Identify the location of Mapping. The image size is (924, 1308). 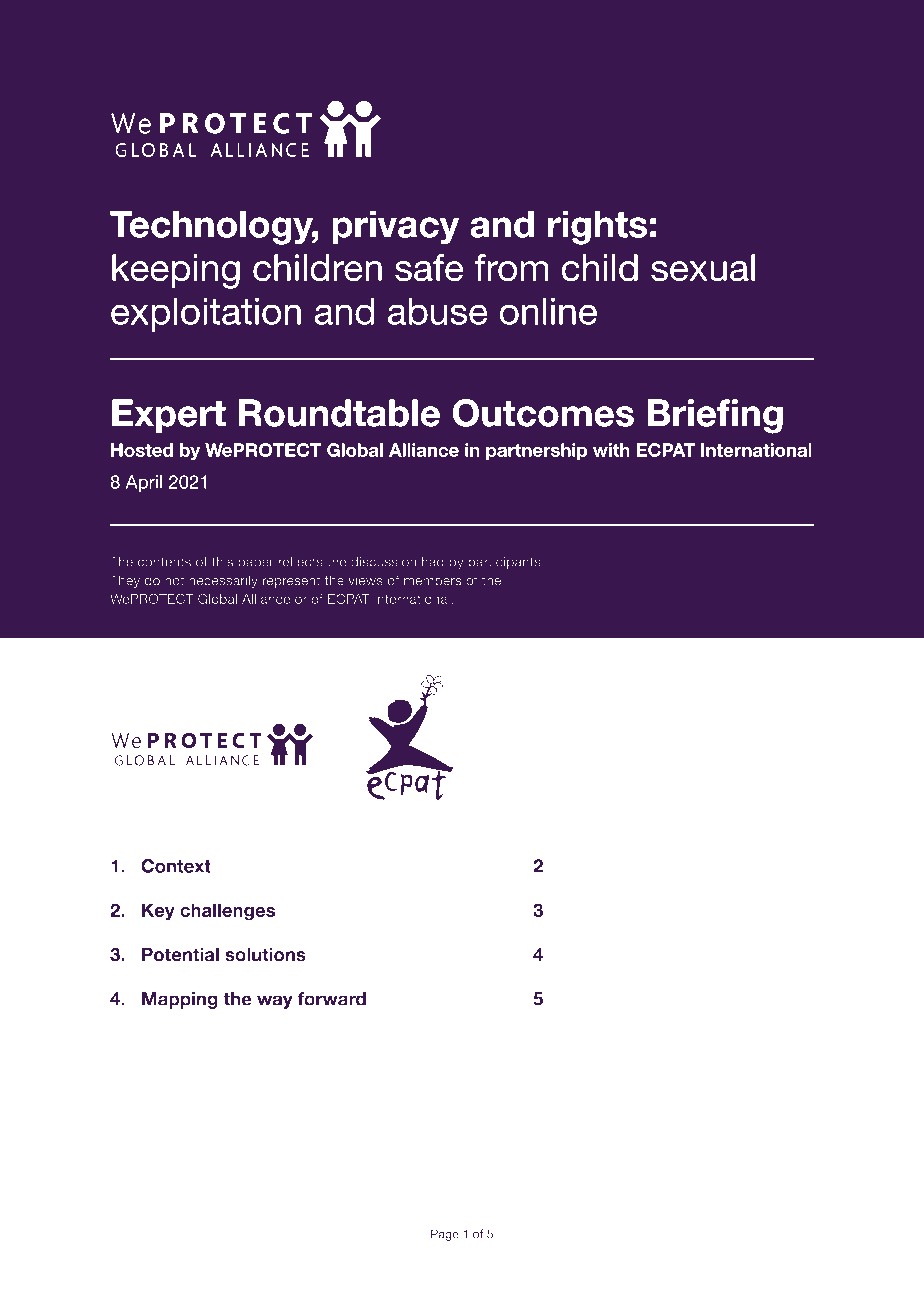
(180, 1000).
